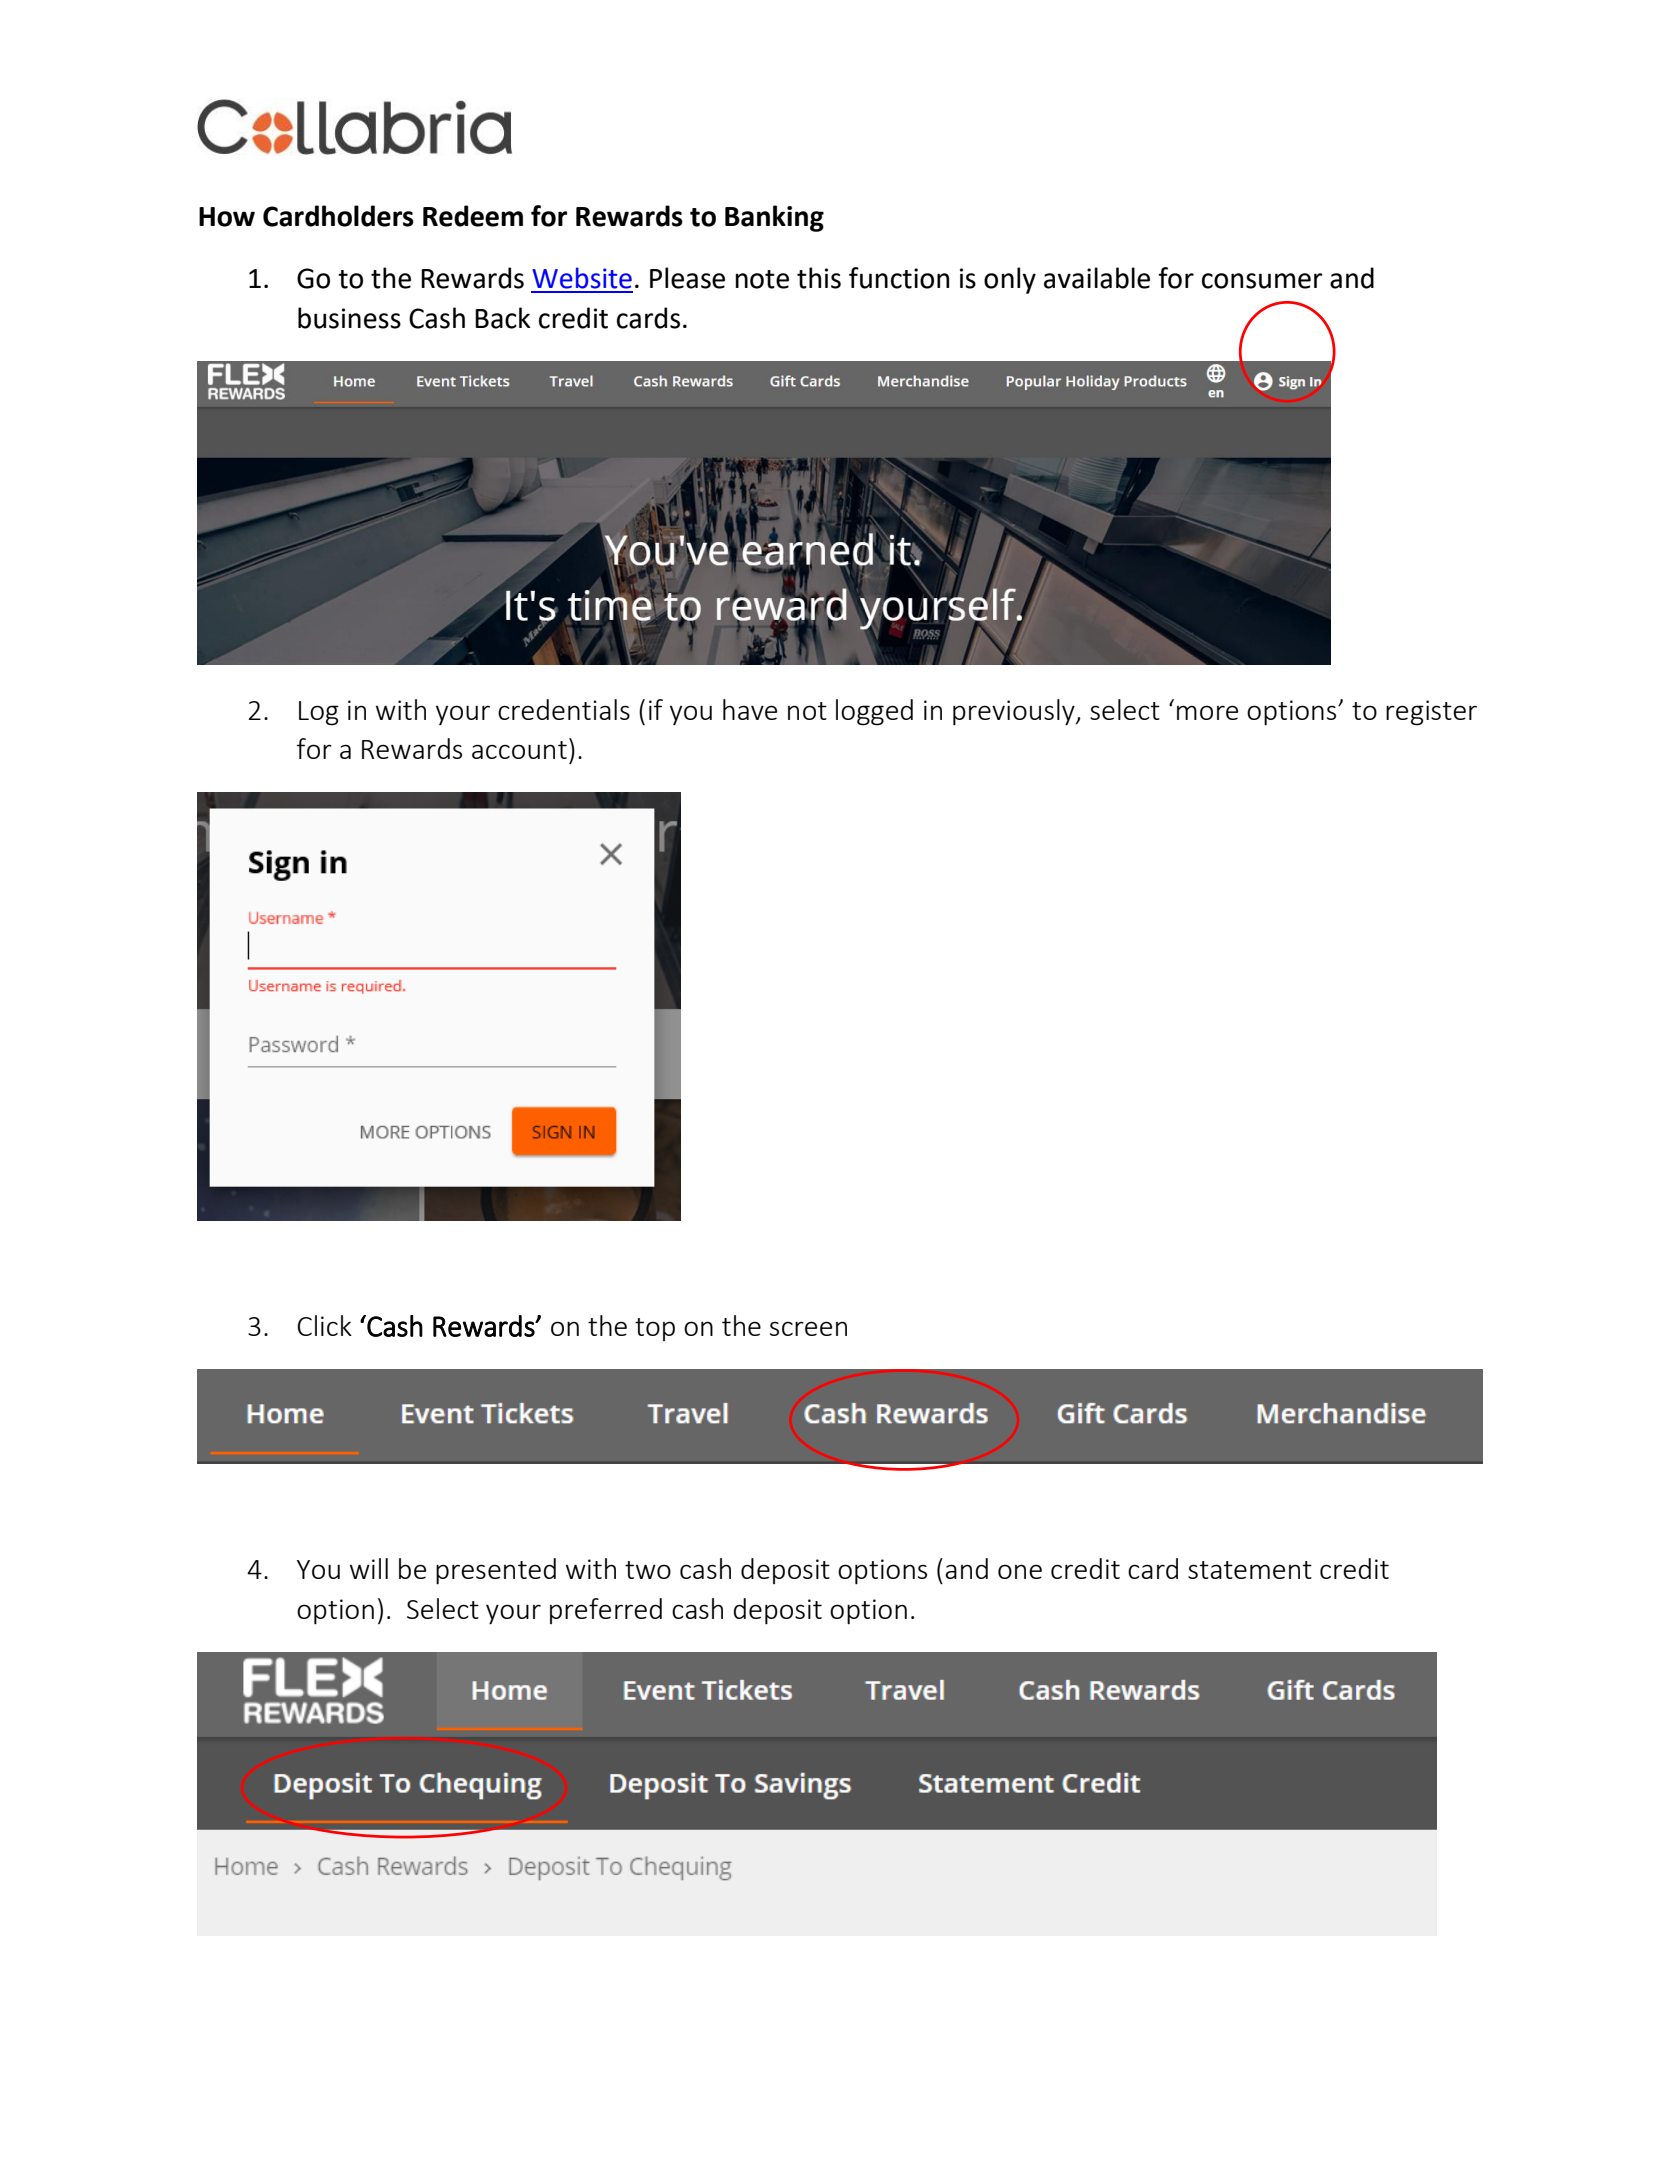  Describe the element at coordinates (808, 1328) in the image. I see `screen` at that location.
